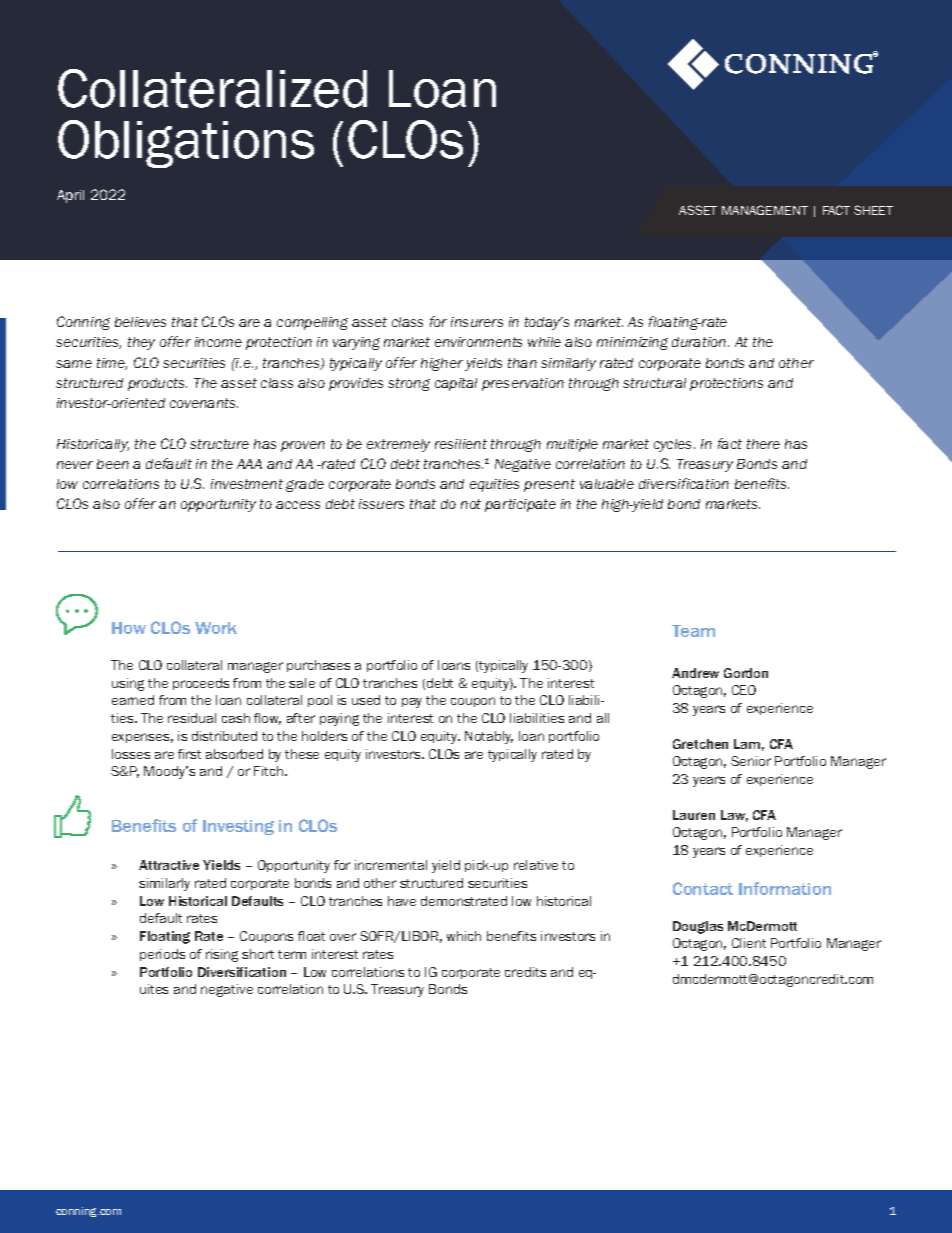 The image size is (952, 1233). What do you see at coordinates (765, 210) in the page?
I see `MANAGEMENT` at bounding box center [765, 210].
